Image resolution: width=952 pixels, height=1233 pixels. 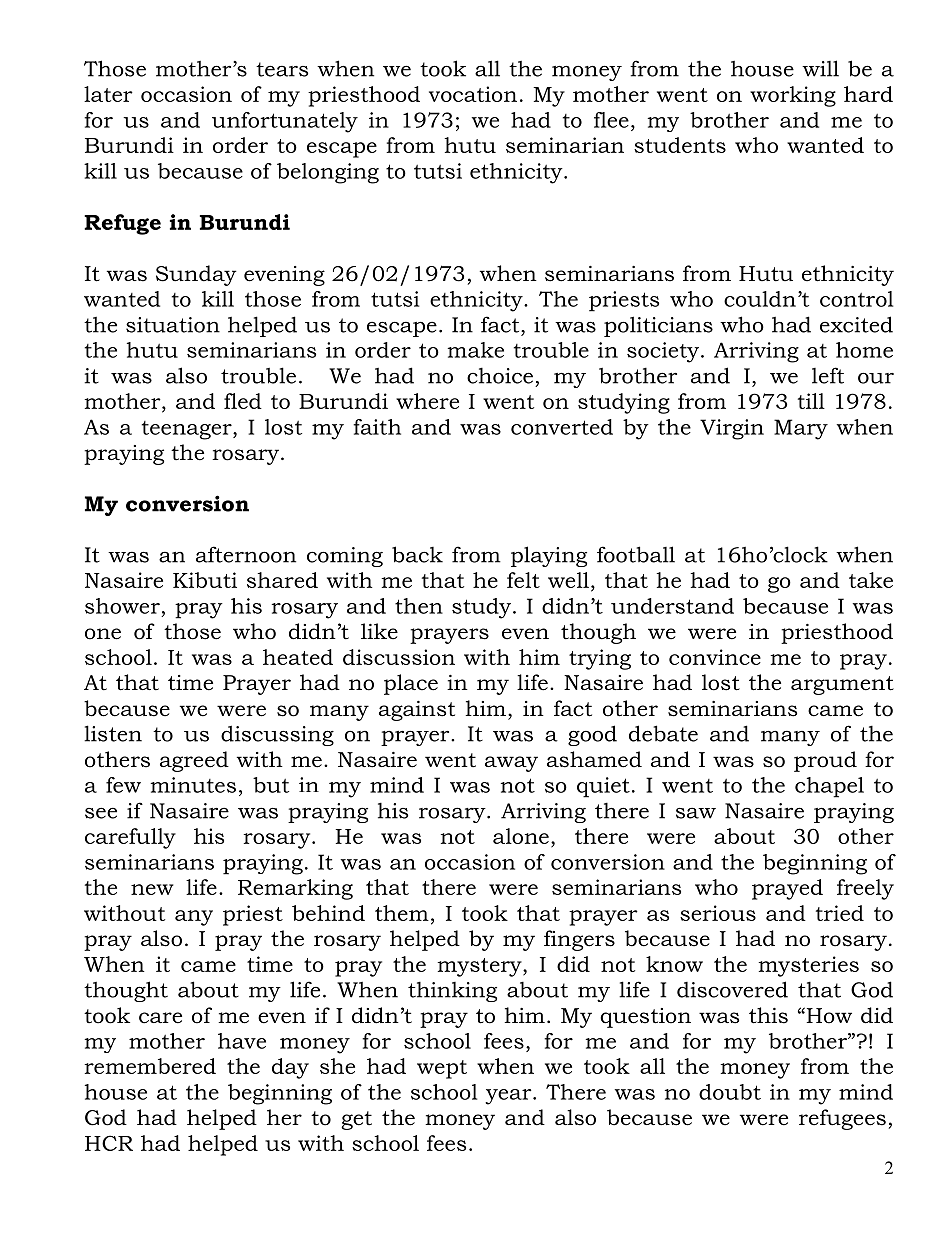 What do you see at coordinates (509, 1097) in the screenshot?
I see `year` at bounding box center [509, 1097].
